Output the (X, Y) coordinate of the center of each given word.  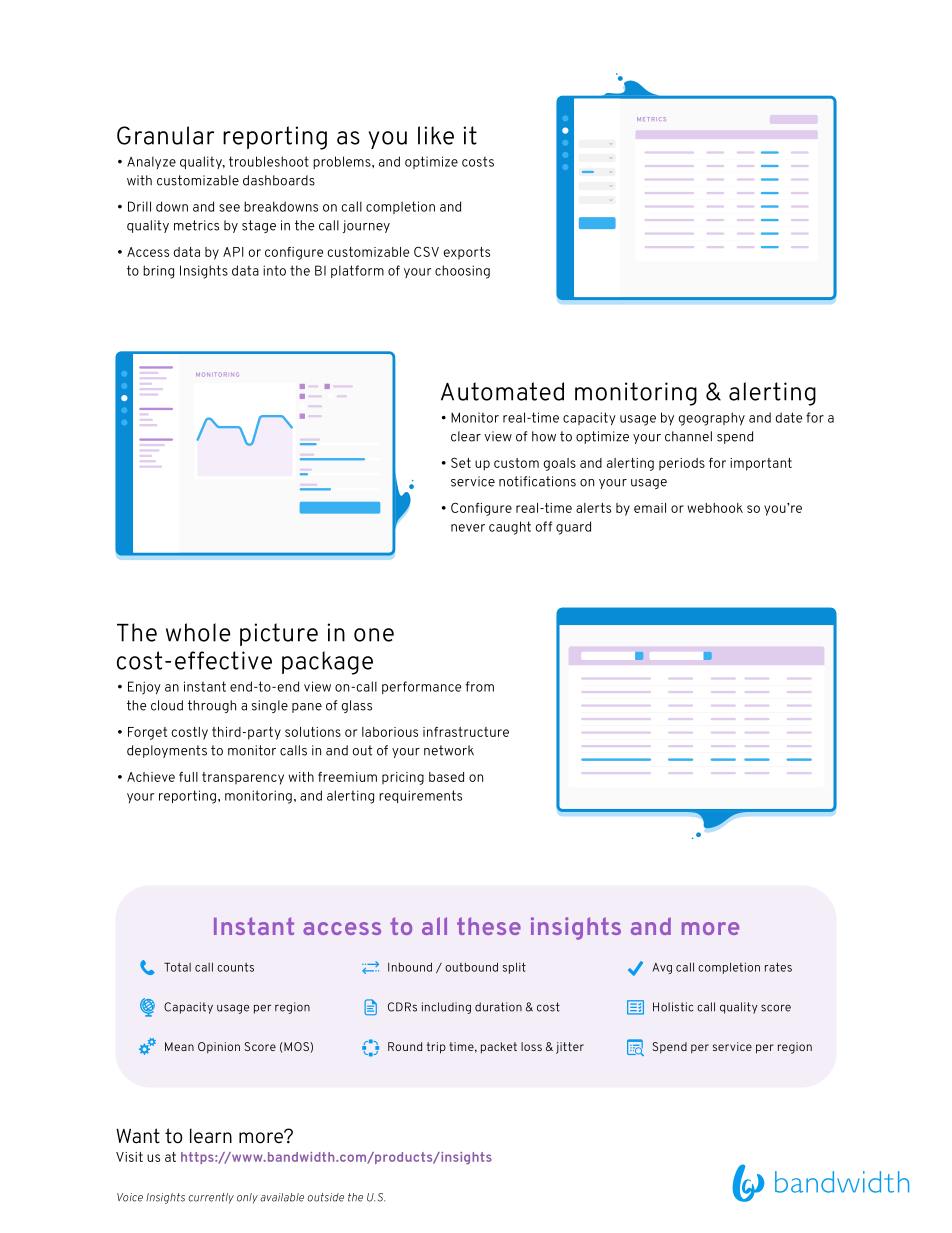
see (229, 208)
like (436, 135)
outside (326, 1197)
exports (467, 253)
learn (211, 1136)
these (489, 926)
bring (158, 272)
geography (712, 419)
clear (466, 436)
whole (198, 632)
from (479, 686)
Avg (662, 968)
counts (235, 967)
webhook (715, 508)
